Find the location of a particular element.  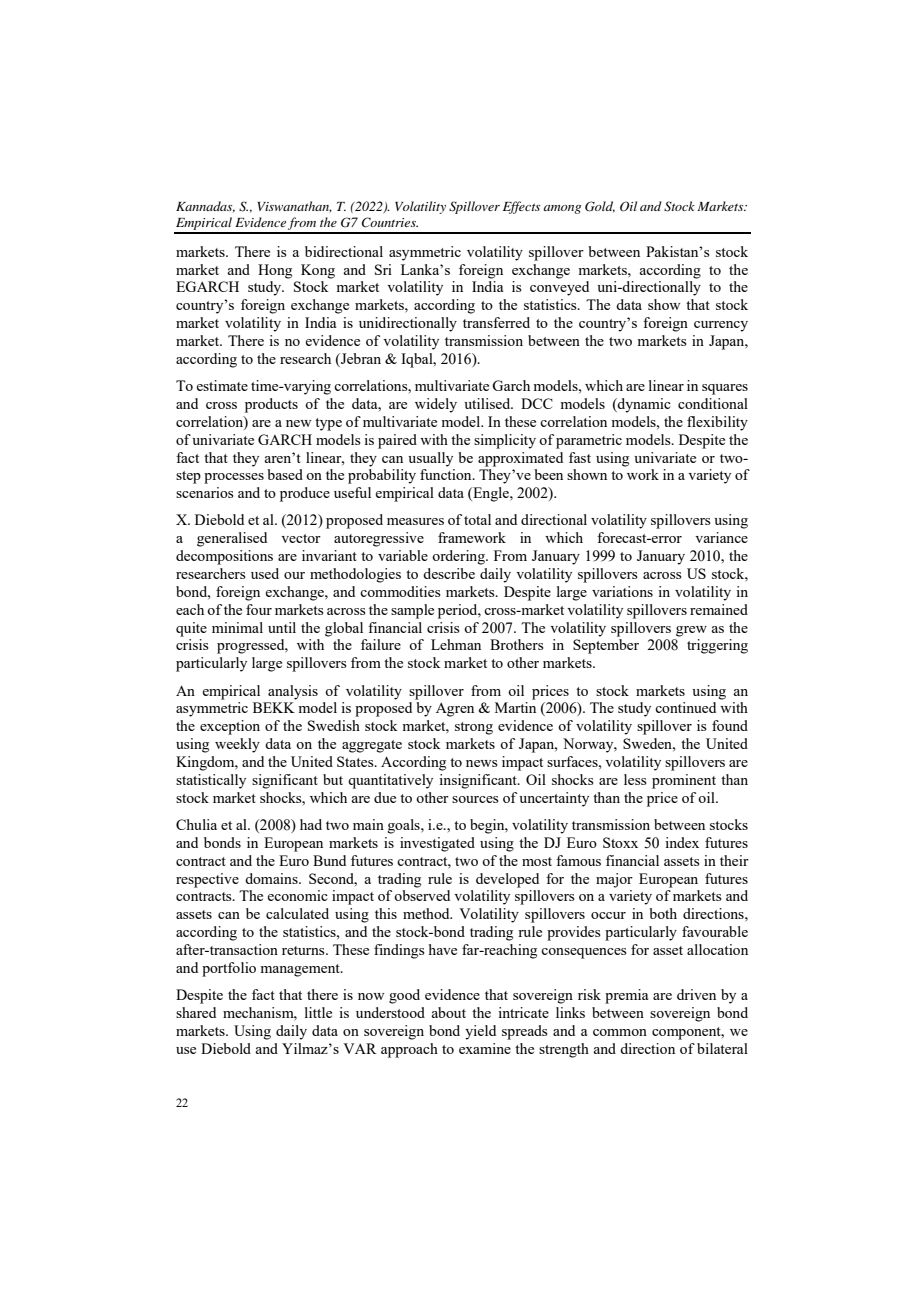

Gold is located at coordinates (600, 207).
